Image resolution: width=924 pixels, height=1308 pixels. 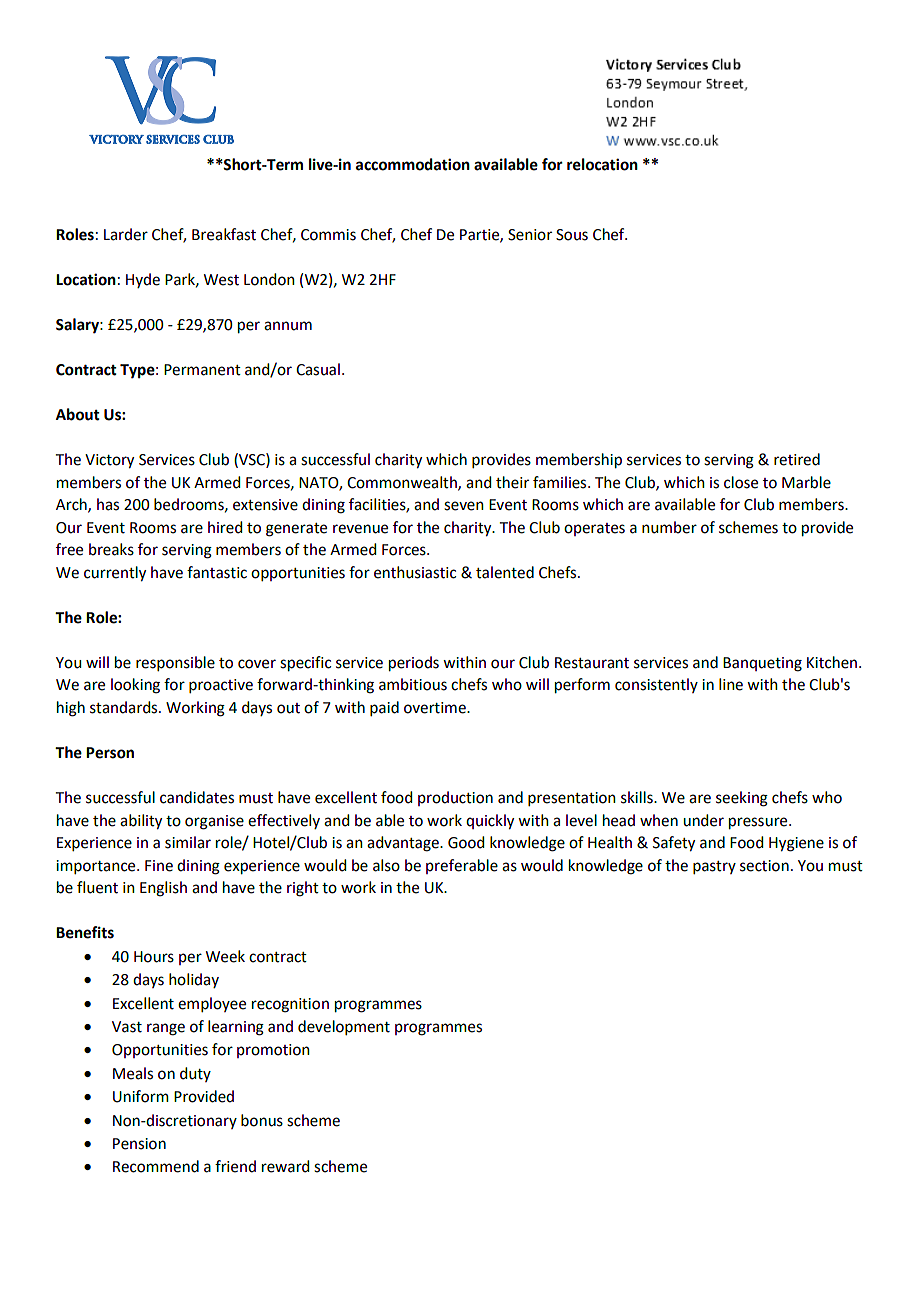 I want to click on line, so click(x=731, y=684).
